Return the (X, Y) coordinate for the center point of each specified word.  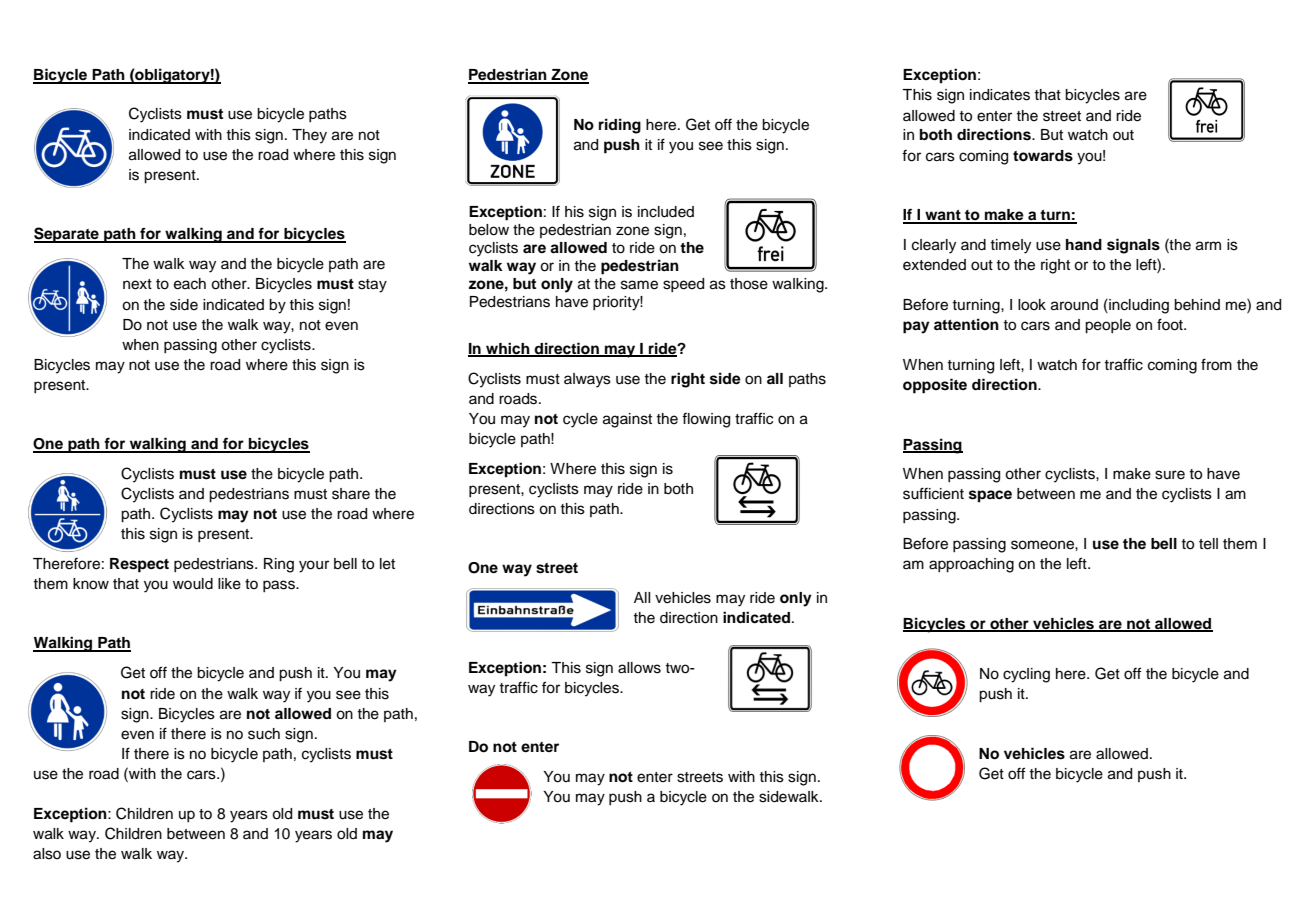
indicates (1000, 95)
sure (1170, 475)
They (309, 136)
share (351, 494)
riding (620, 126)
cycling (1026, 675)
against (627, 420)
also (47, 854)
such (264, 734)
